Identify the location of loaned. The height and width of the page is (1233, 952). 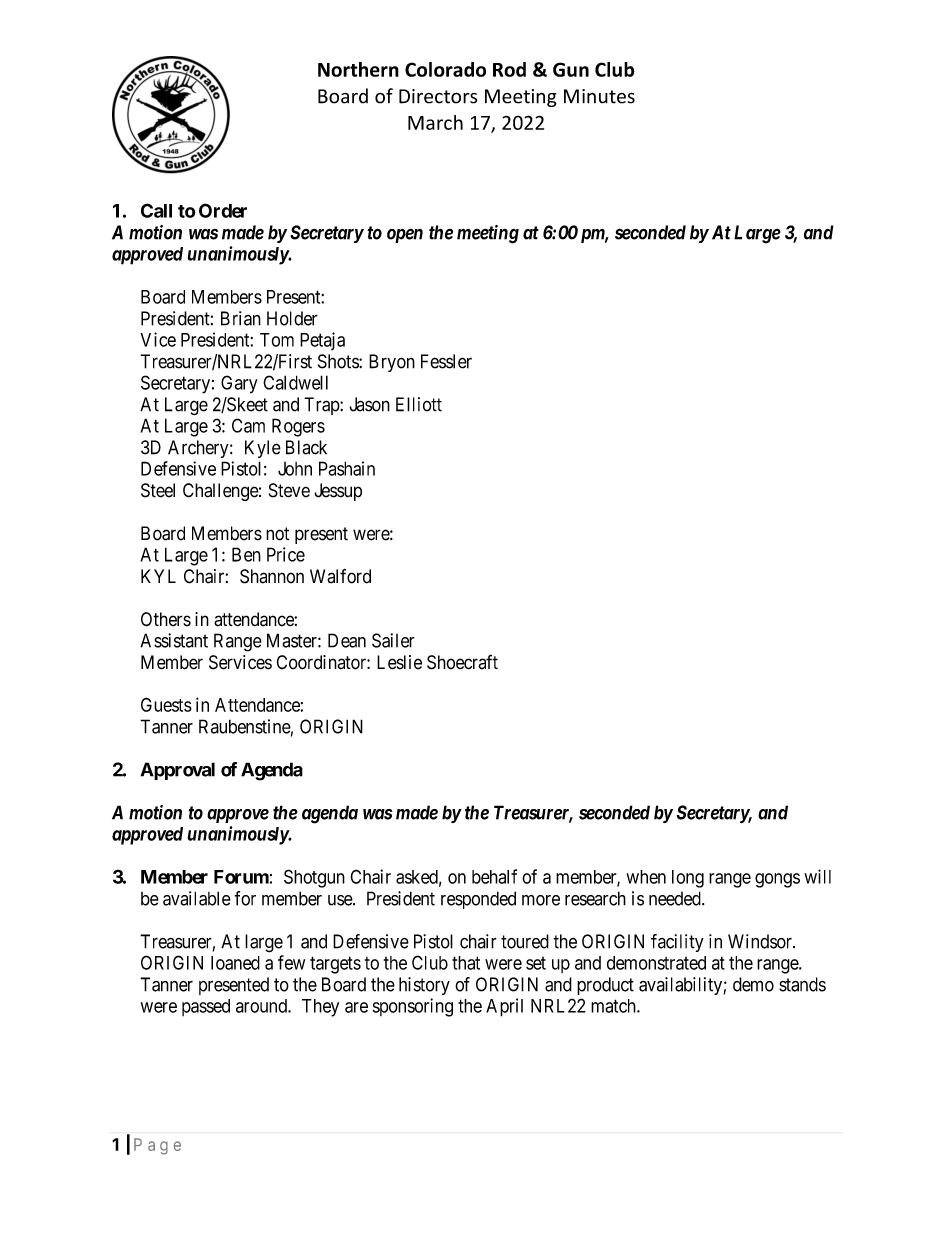
(235, 963).
